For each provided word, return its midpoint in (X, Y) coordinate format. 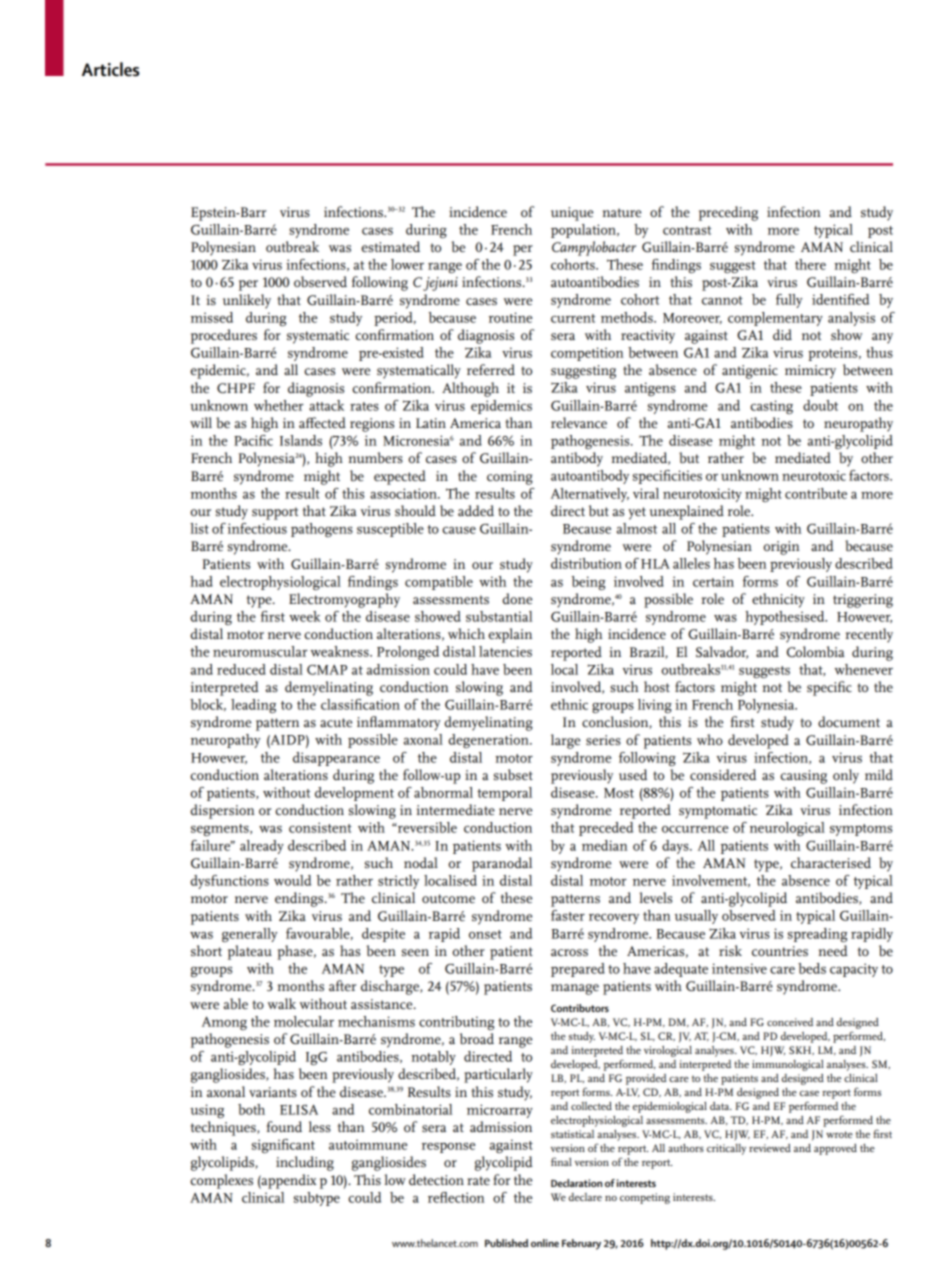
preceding (728, 213)
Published (506, 1243)
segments (221, 830)
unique (572, 214)
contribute (816, 493)
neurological (787, 829)
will (201, 422)
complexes (221, 1181)
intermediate (455, 809)
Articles (111, 69)
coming (510, 478)
